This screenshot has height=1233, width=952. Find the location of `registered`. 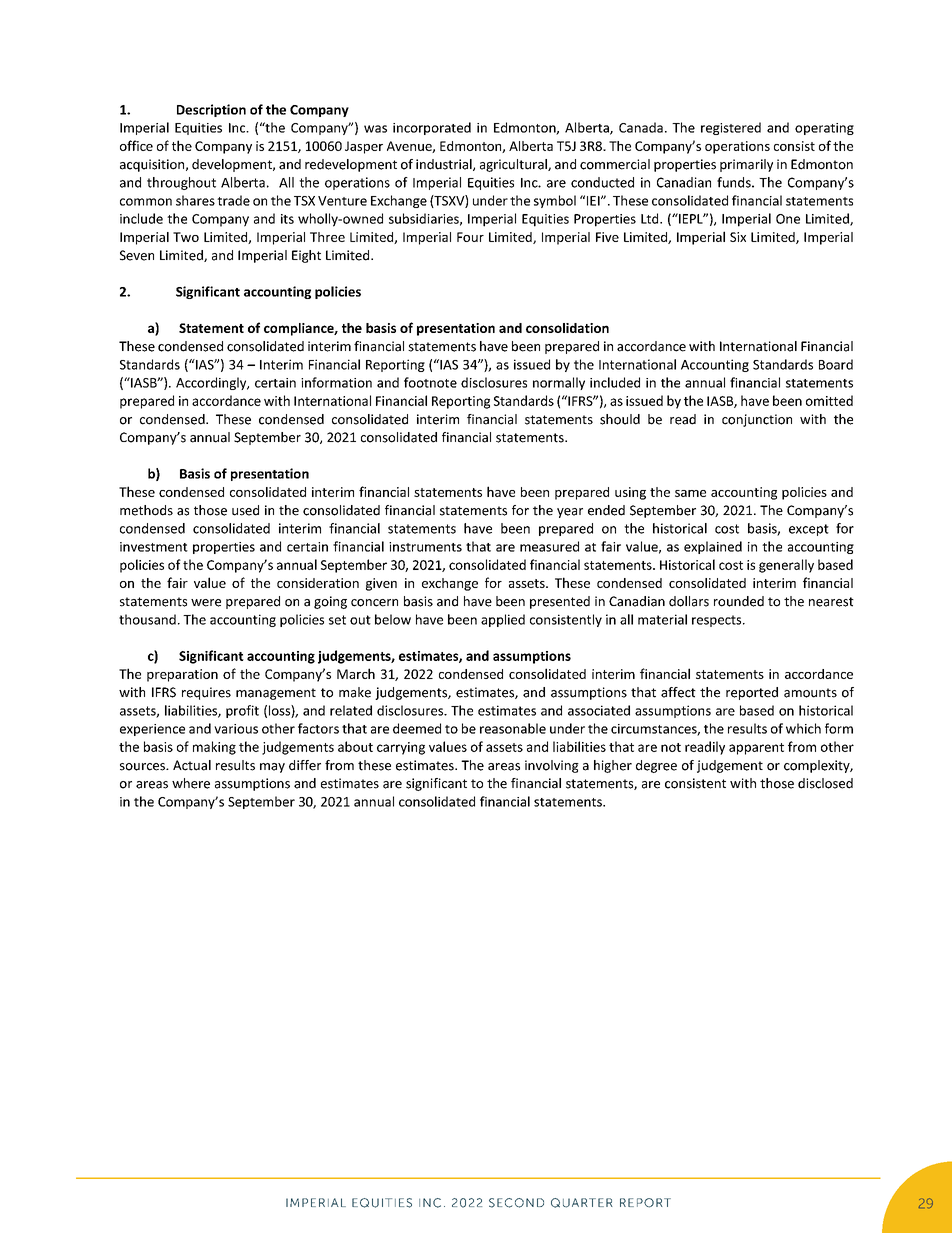

registered is located at coordinates (731, 128).
